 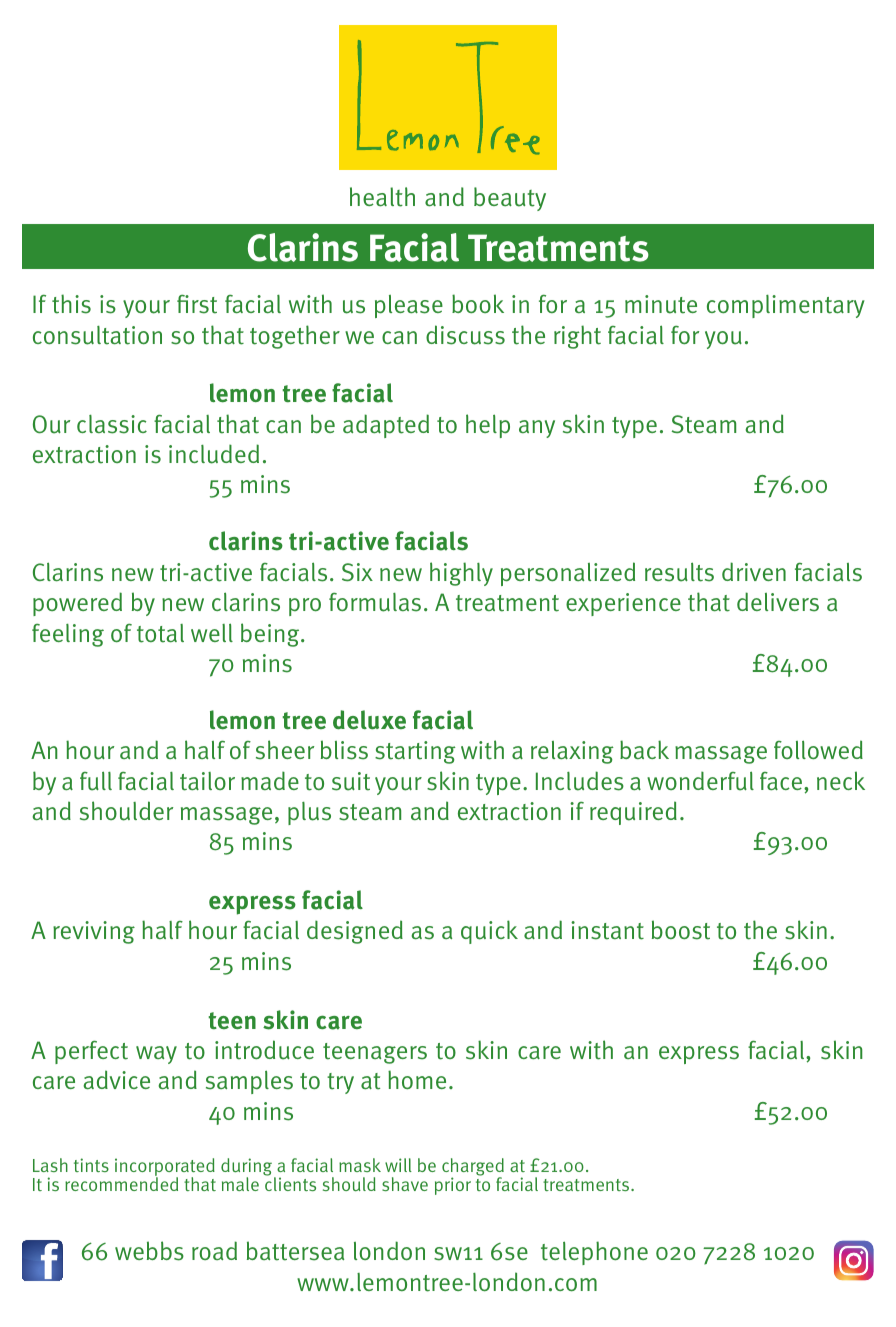 What do you see at coordinates (96, 781) in the document?
I see `full` at bounding box center [96, 781].
